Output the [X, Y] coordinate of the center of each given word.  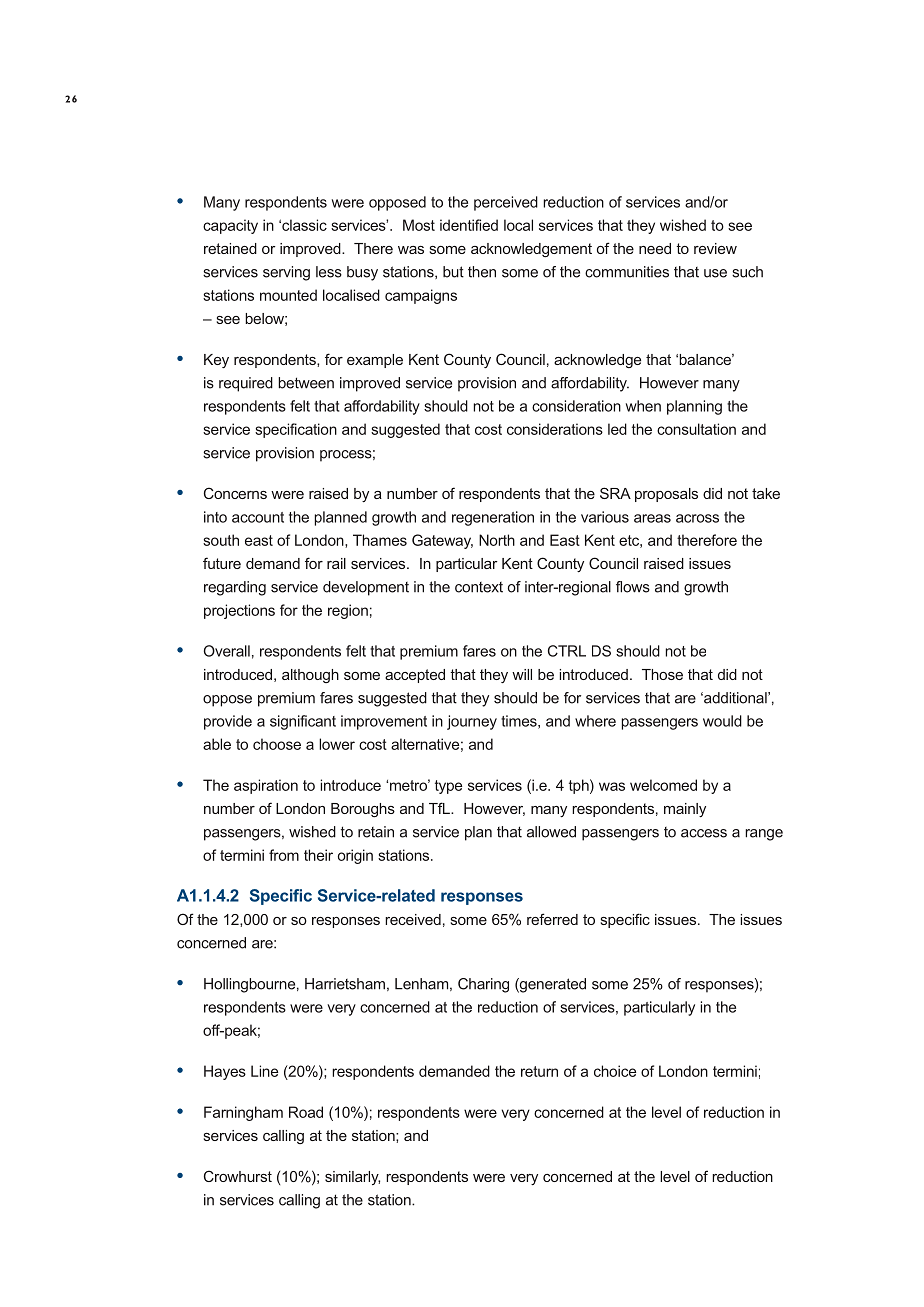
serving [286, 273]
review [715, 248]
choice [615, 1071]
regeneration [493, 518]
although [310, 676]
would [722, 721]
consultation [696, 429]
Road [306, 1112]
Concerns [235, 493]
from [284, 855]
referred [552, 919]
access [704, 833]
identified [469, 225]
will [522, 674]
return [539, 1071]
